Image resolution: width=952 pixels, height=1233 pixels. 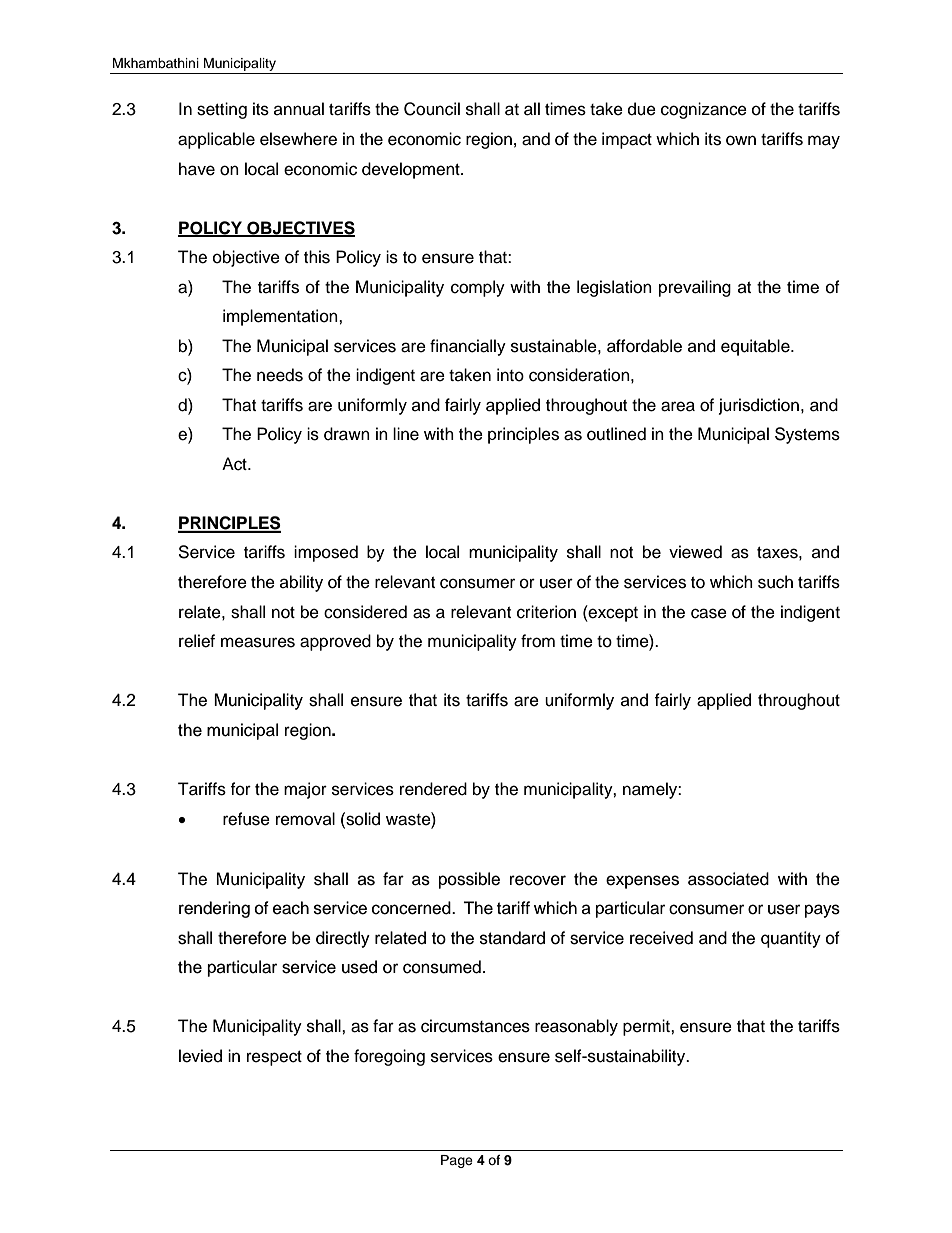 What do you see at coordinates (807, 435) in the screenshot?
I see `Systems` at bounding box center [807, 435].
